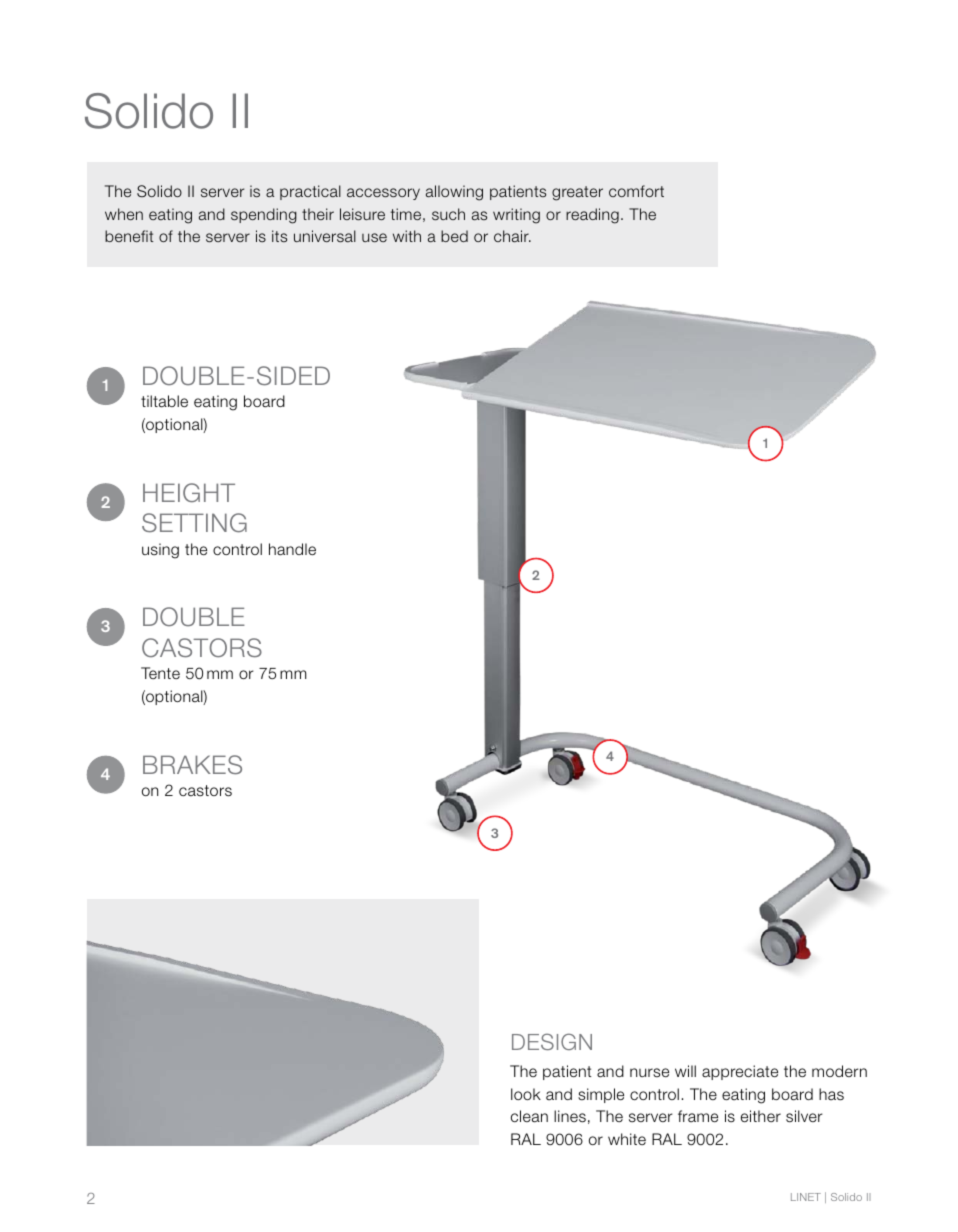 The height and width of the screenshot is (1232, 958). I want to click on comfort, so click(636, 191).
